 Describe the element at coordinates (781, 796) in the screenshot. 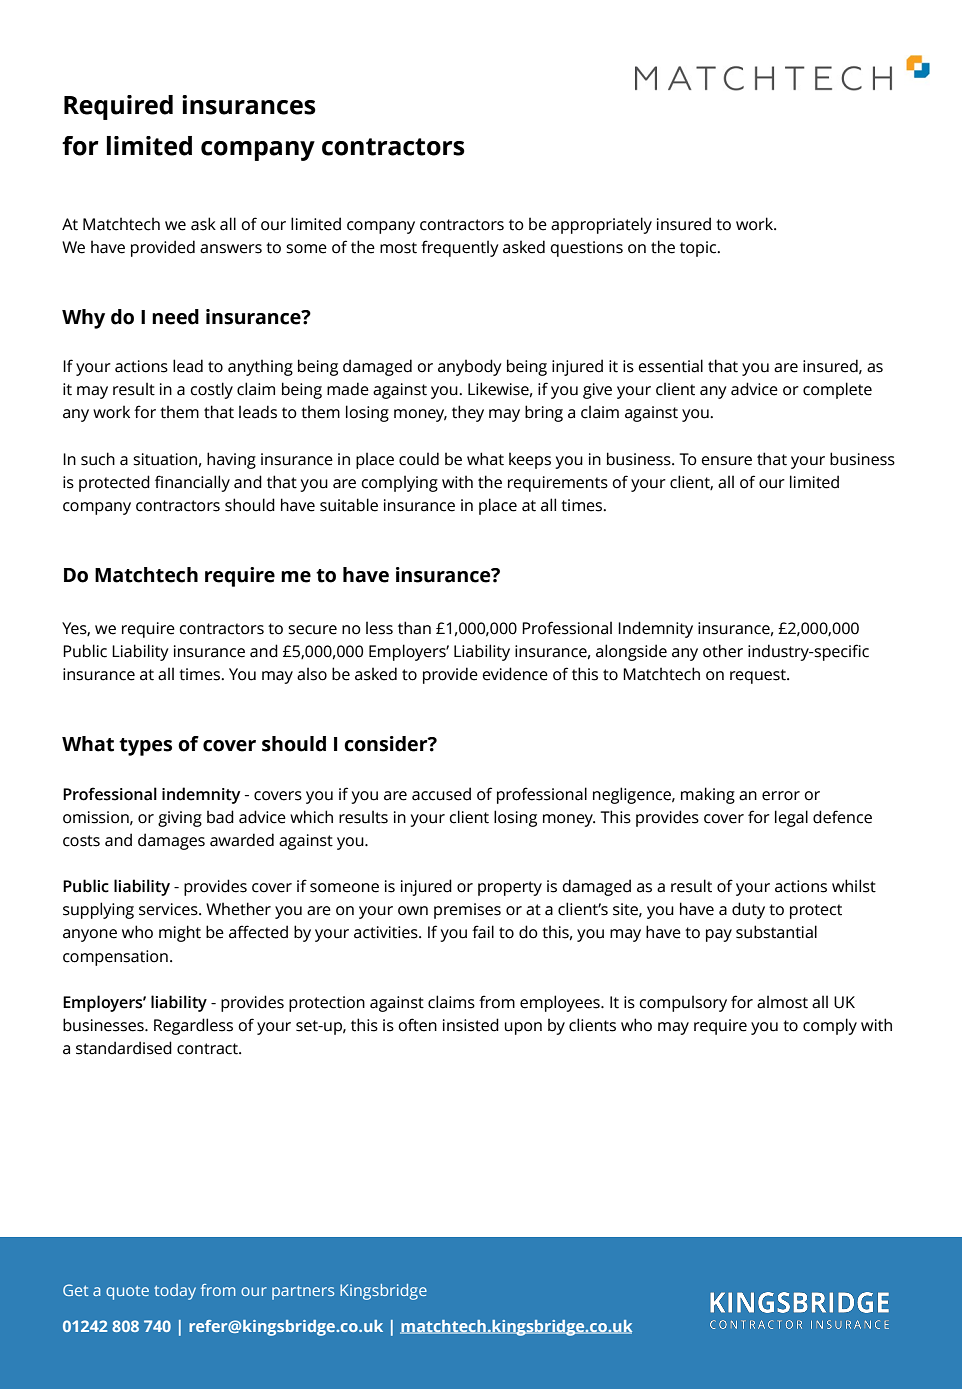

I see `error` at that location.
